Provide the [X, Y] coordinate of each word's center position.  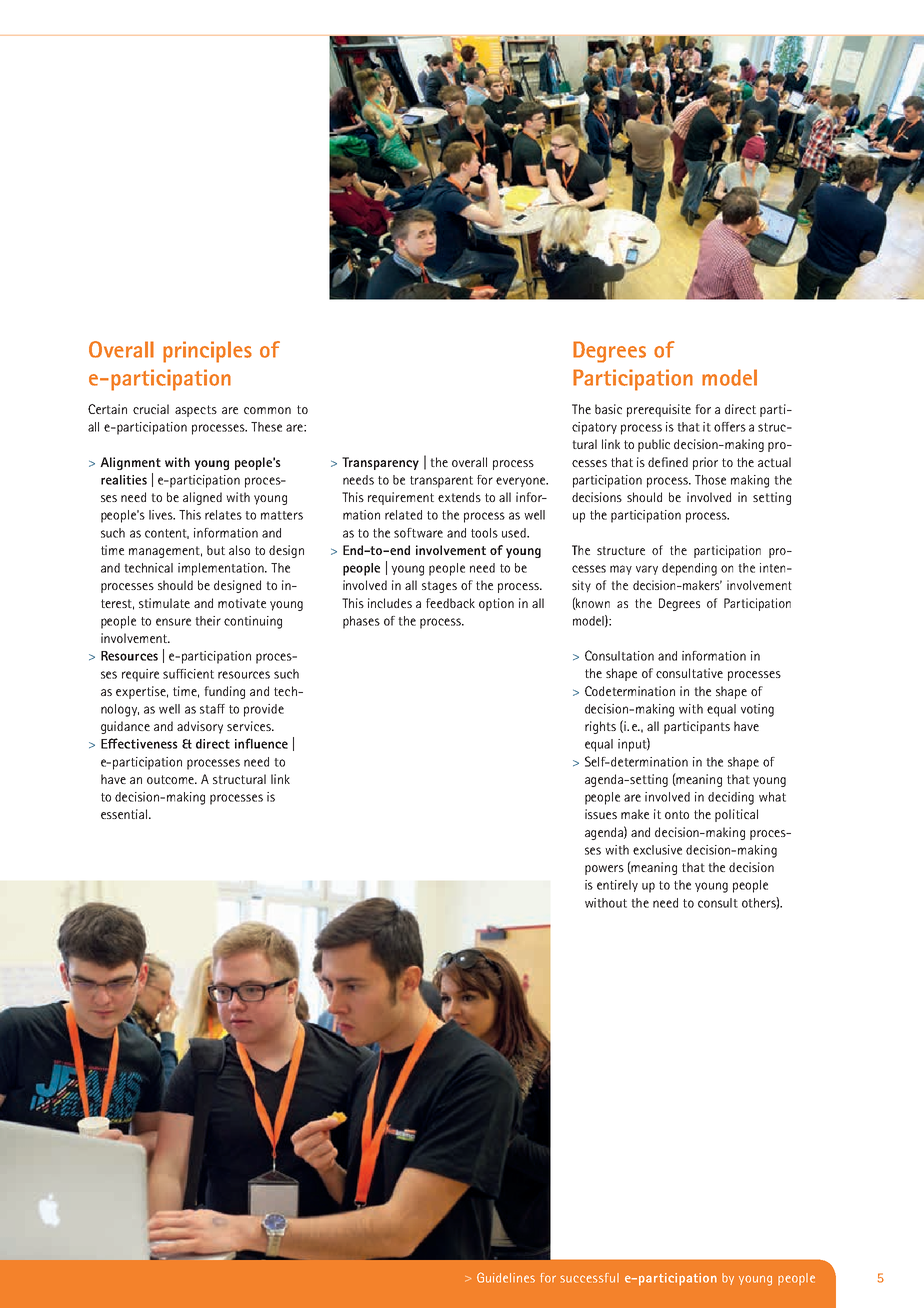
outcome [172, 779]
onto [677, 814]
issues [601, 814]
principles [207, 352]
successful [589, 1278]
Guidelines [506, 1277]
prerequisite [659, 410]
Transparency [380, 463]
